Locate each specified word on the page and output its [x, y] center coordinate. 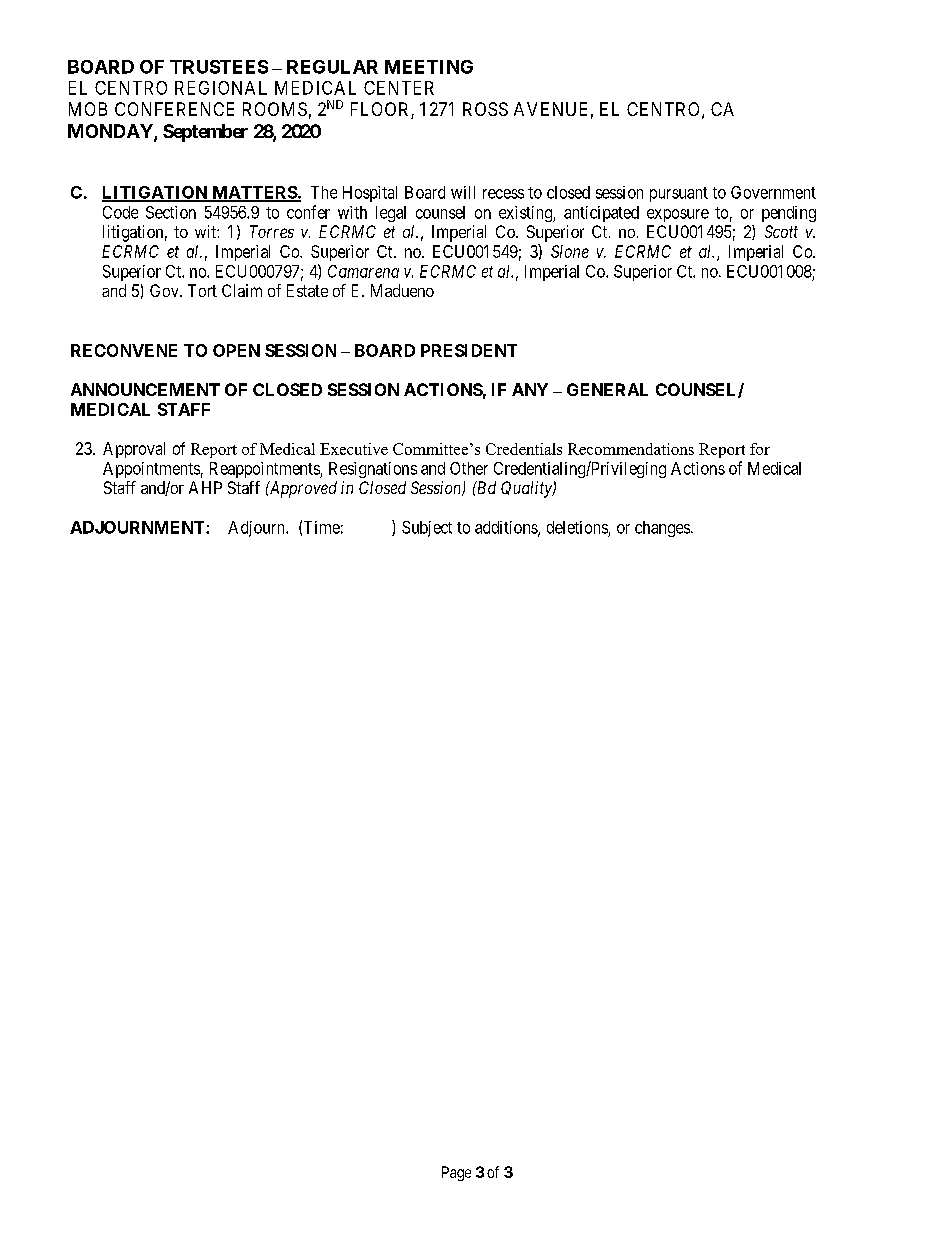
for [760, 449]
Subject [427, 529]
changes [662, 529]
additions [507, 528]
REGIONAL [221, 88]
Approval [134, 450]
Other [469, 468]
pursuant [679, 194]
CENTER [399, 88]
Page [456, 1173]
